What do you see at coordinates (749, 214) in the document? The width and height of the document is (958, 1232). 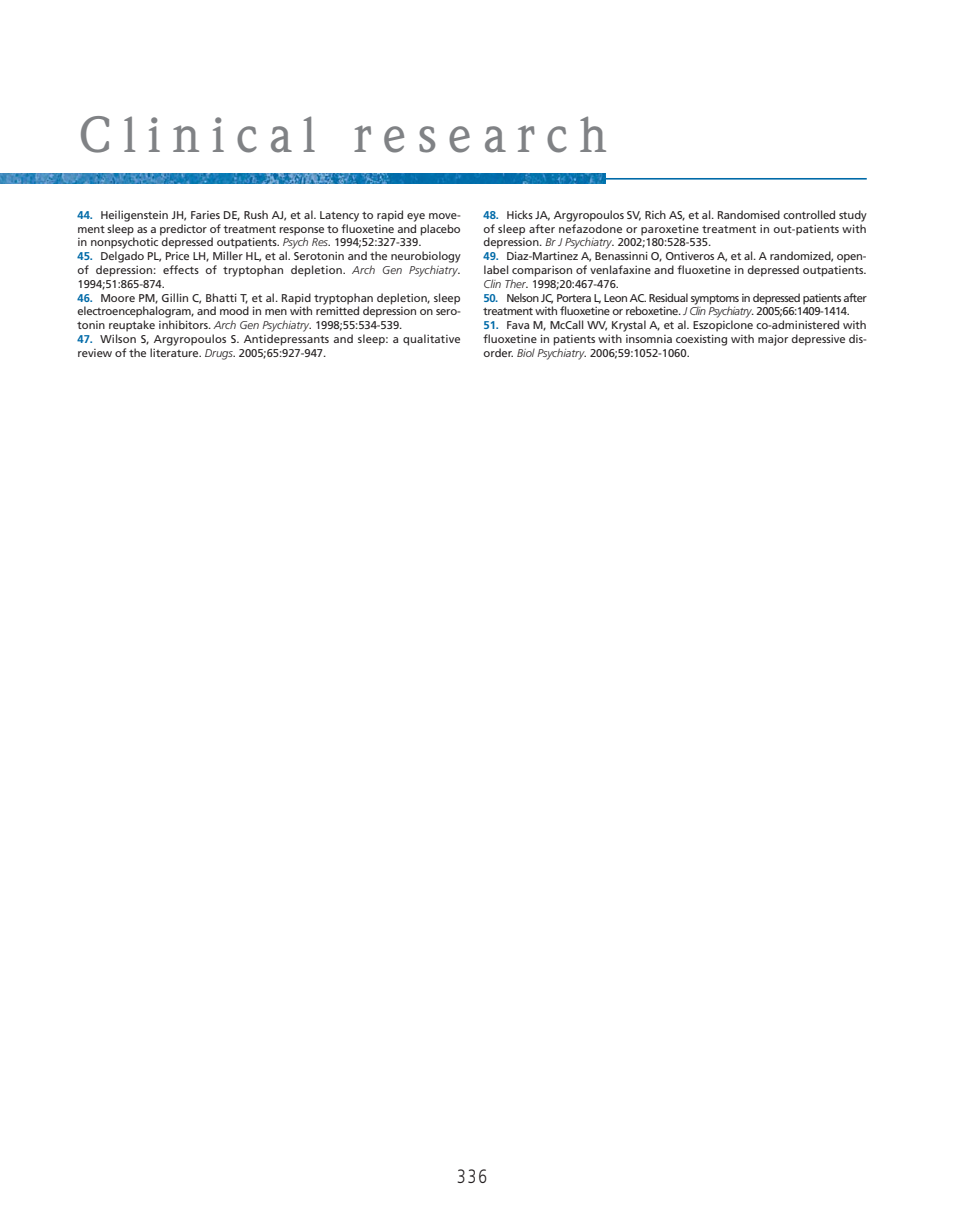 I see `Randomised` at bounding box center [749, 214].
